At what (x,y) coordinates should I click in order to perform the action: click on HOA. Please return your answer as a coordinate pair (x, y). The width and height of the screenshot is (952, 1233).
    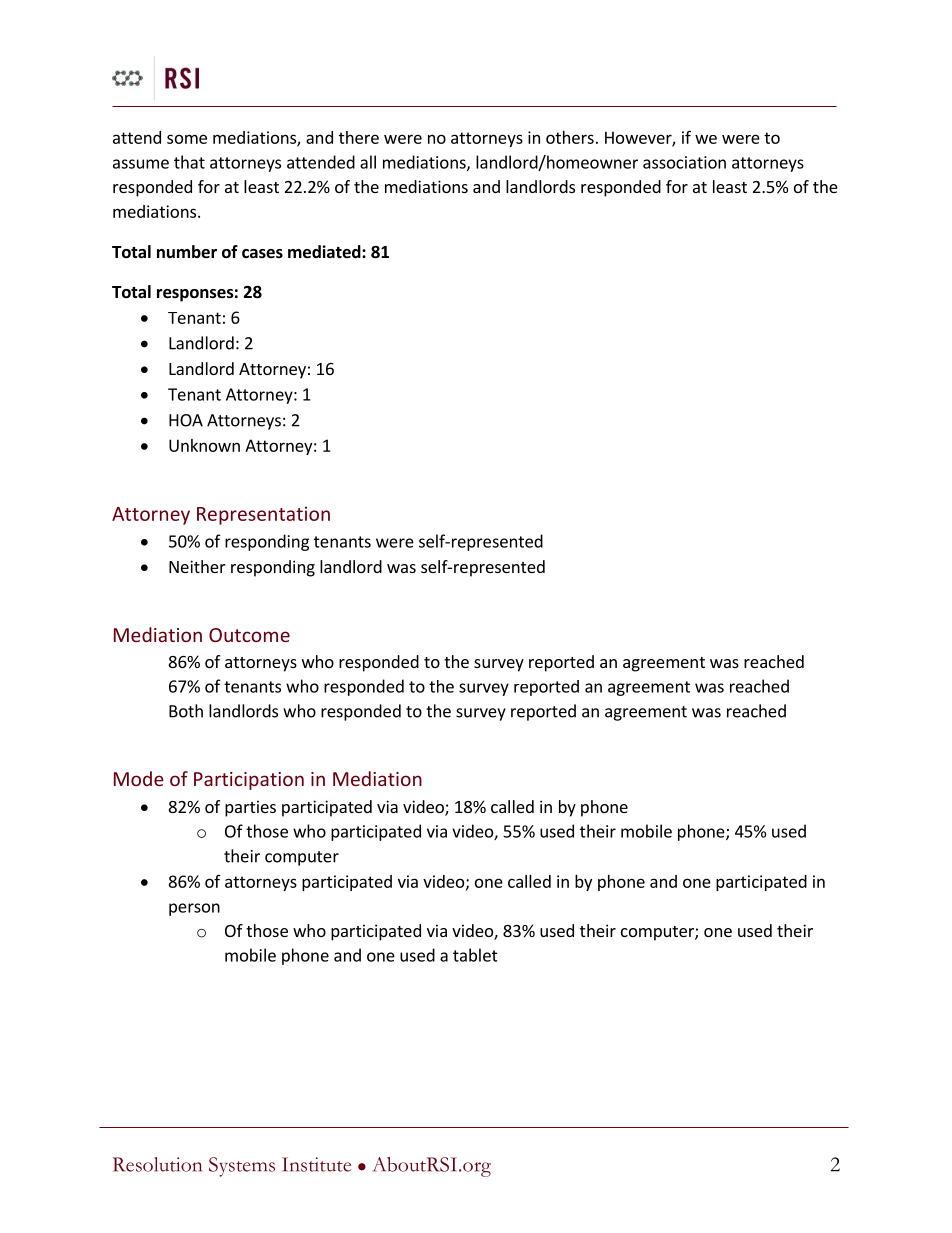
    Looking at the image, I should click on (186, 420).
